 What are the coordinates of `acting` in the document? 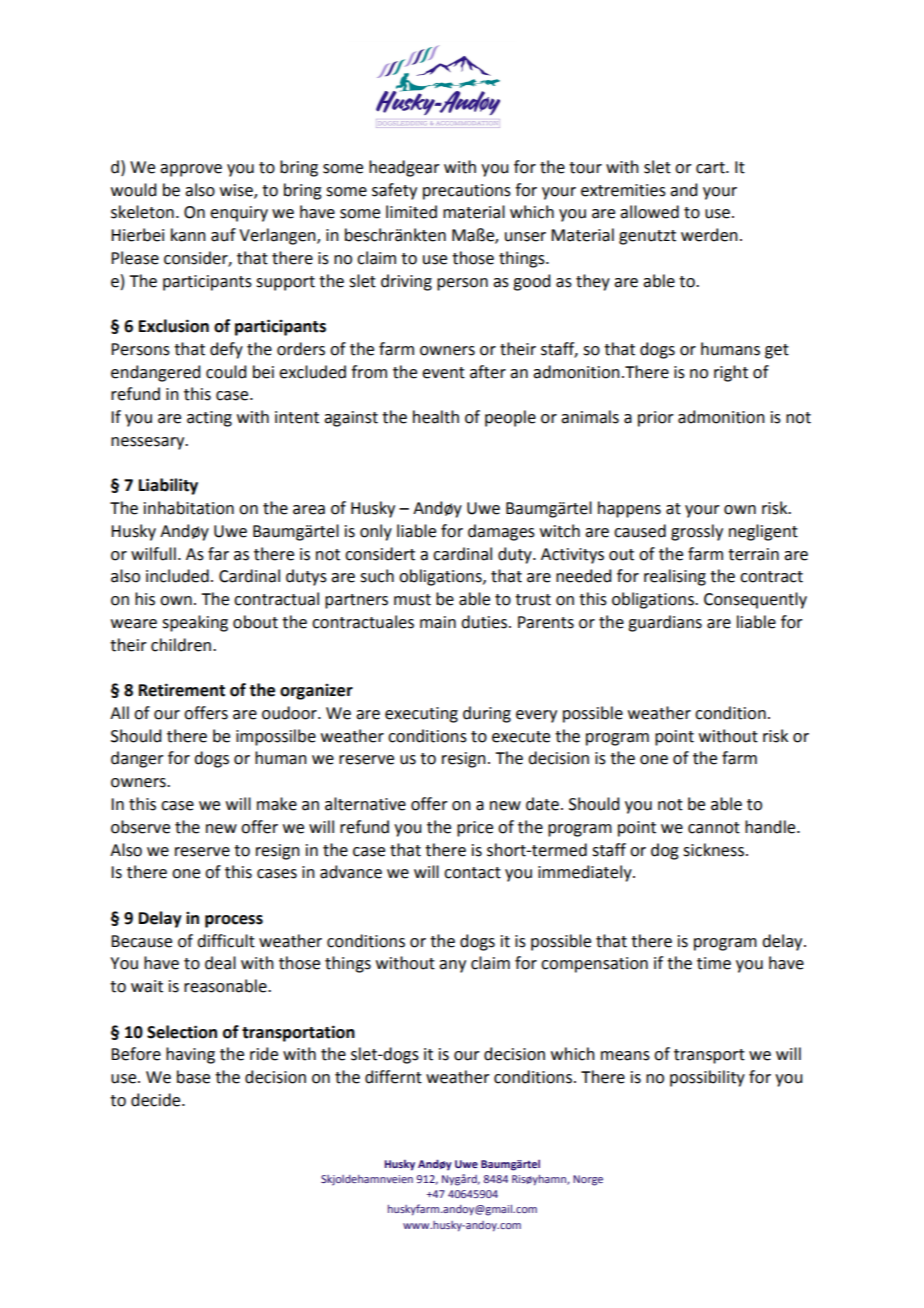 It's located at (209, 419).
